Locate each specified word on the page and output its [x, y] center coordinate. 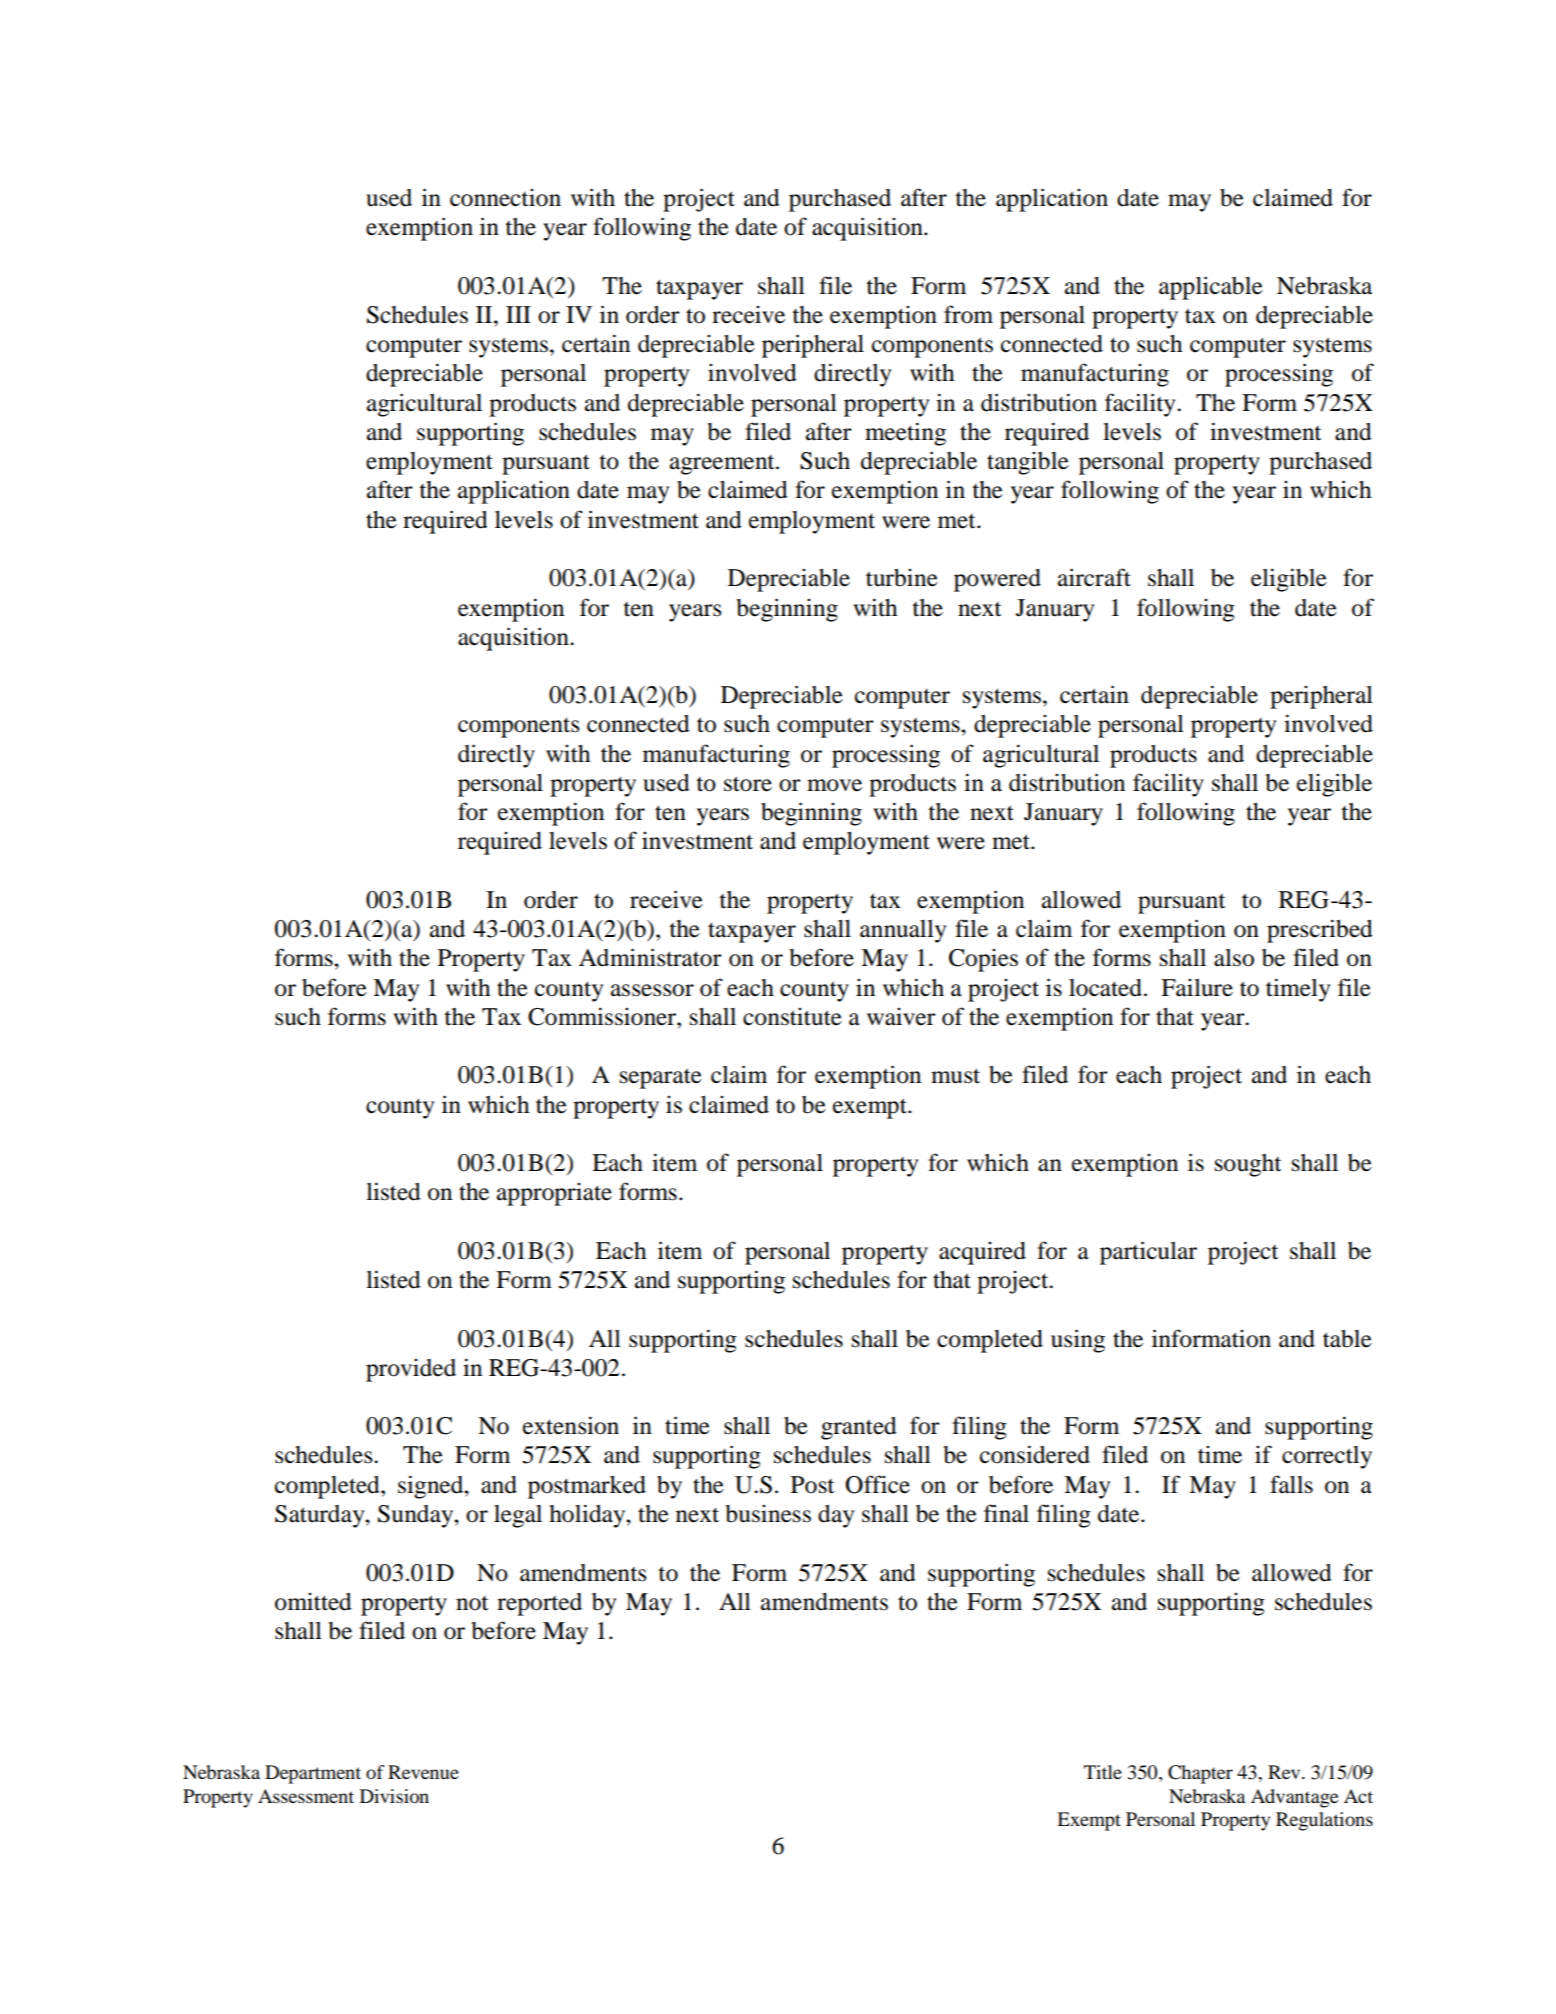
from [968, 314]
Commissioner [603, 1016]
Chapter [1200, 1774]
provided [411, 1370]
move [834, 785]
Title [1103, 1772]
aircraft [1094, 577]
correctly [1327, 1457]
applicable [1211, 288]
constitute [792, 1017]
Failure [1197, 988]
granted [859, 1428]
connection [505, 198]
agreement [723, 465]
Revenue [423, 1772]
